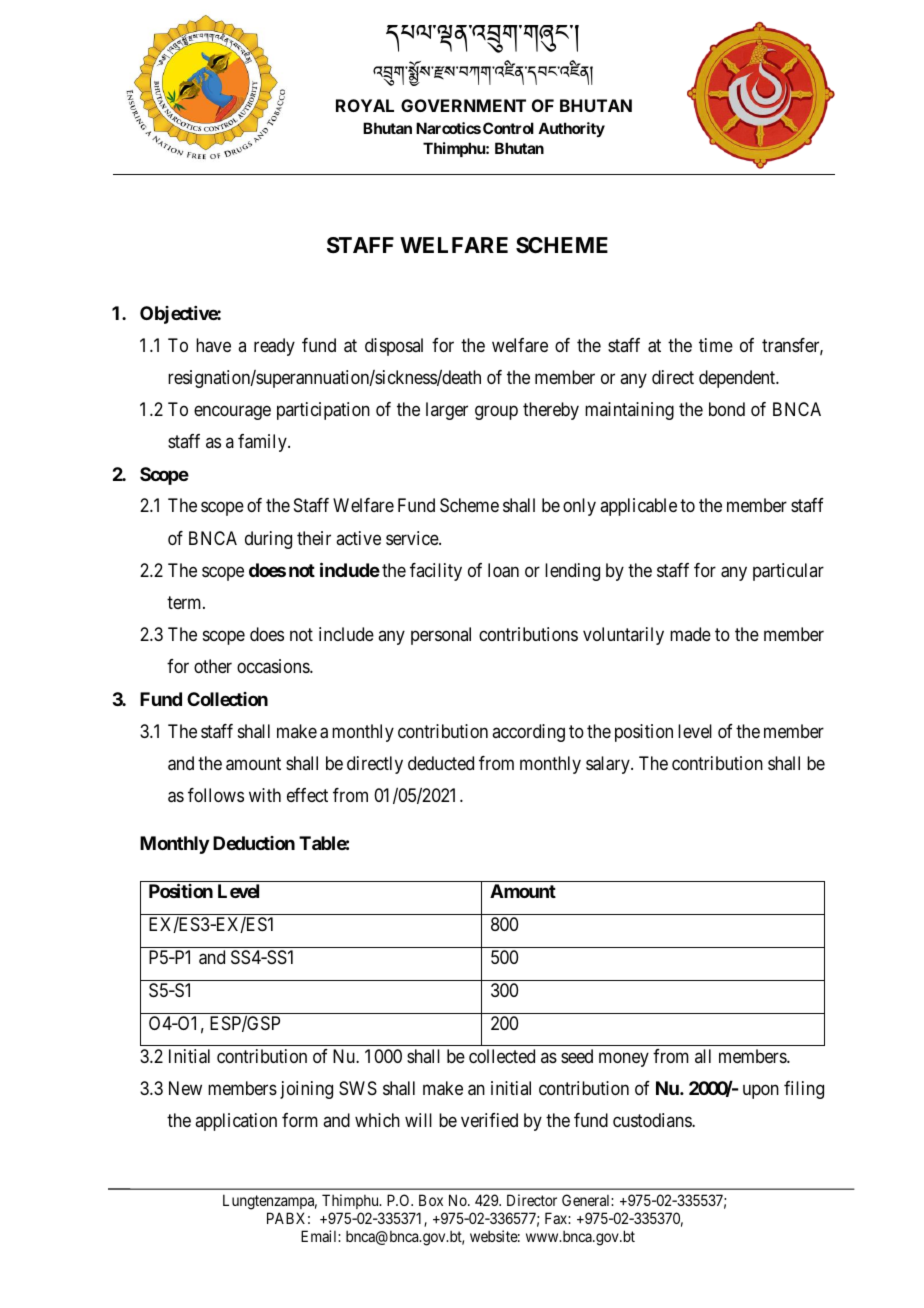 The image size is (924, 1308). I want to click on verified, so click(489, 1120).
